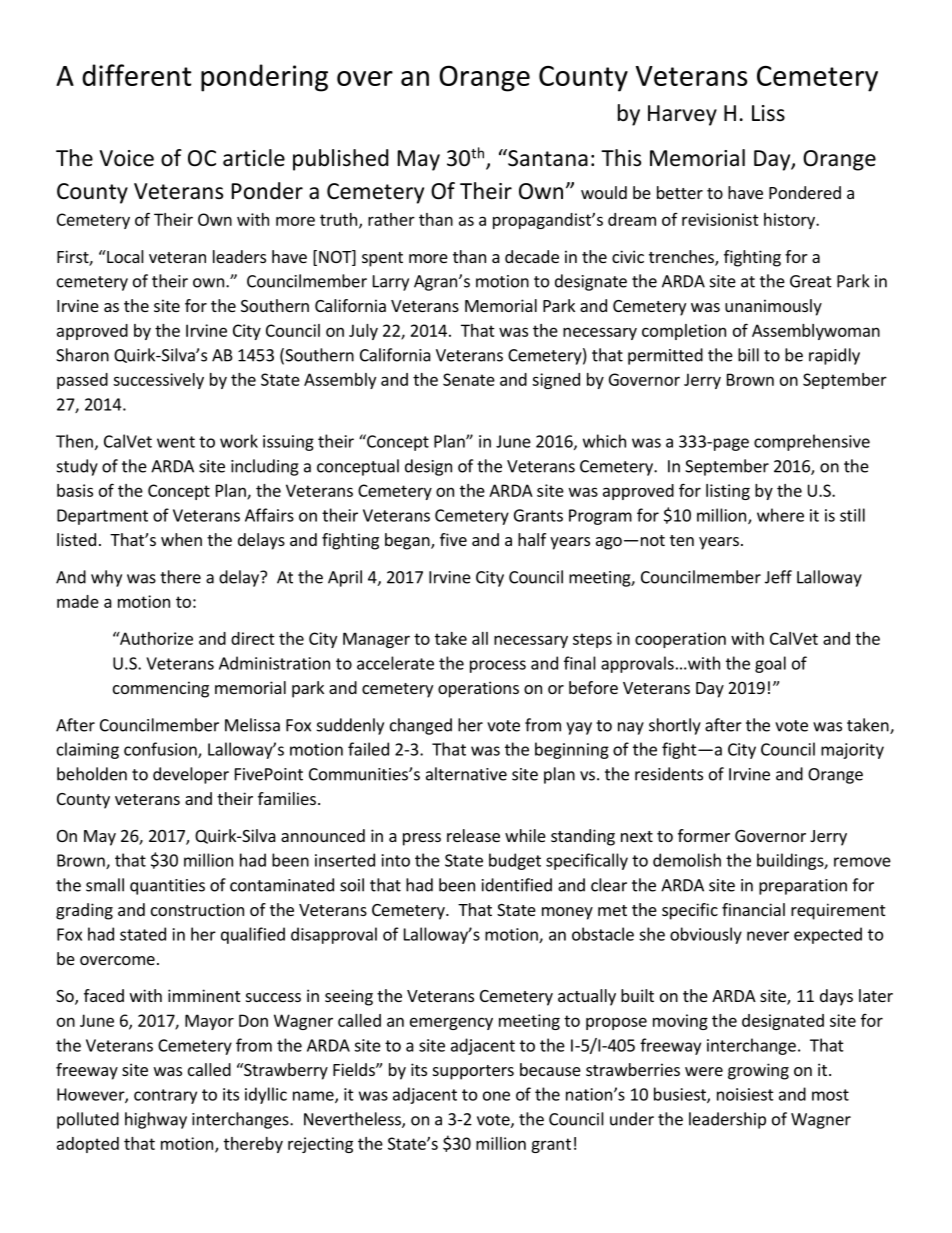  I want to click on different, so click(136, 75).
